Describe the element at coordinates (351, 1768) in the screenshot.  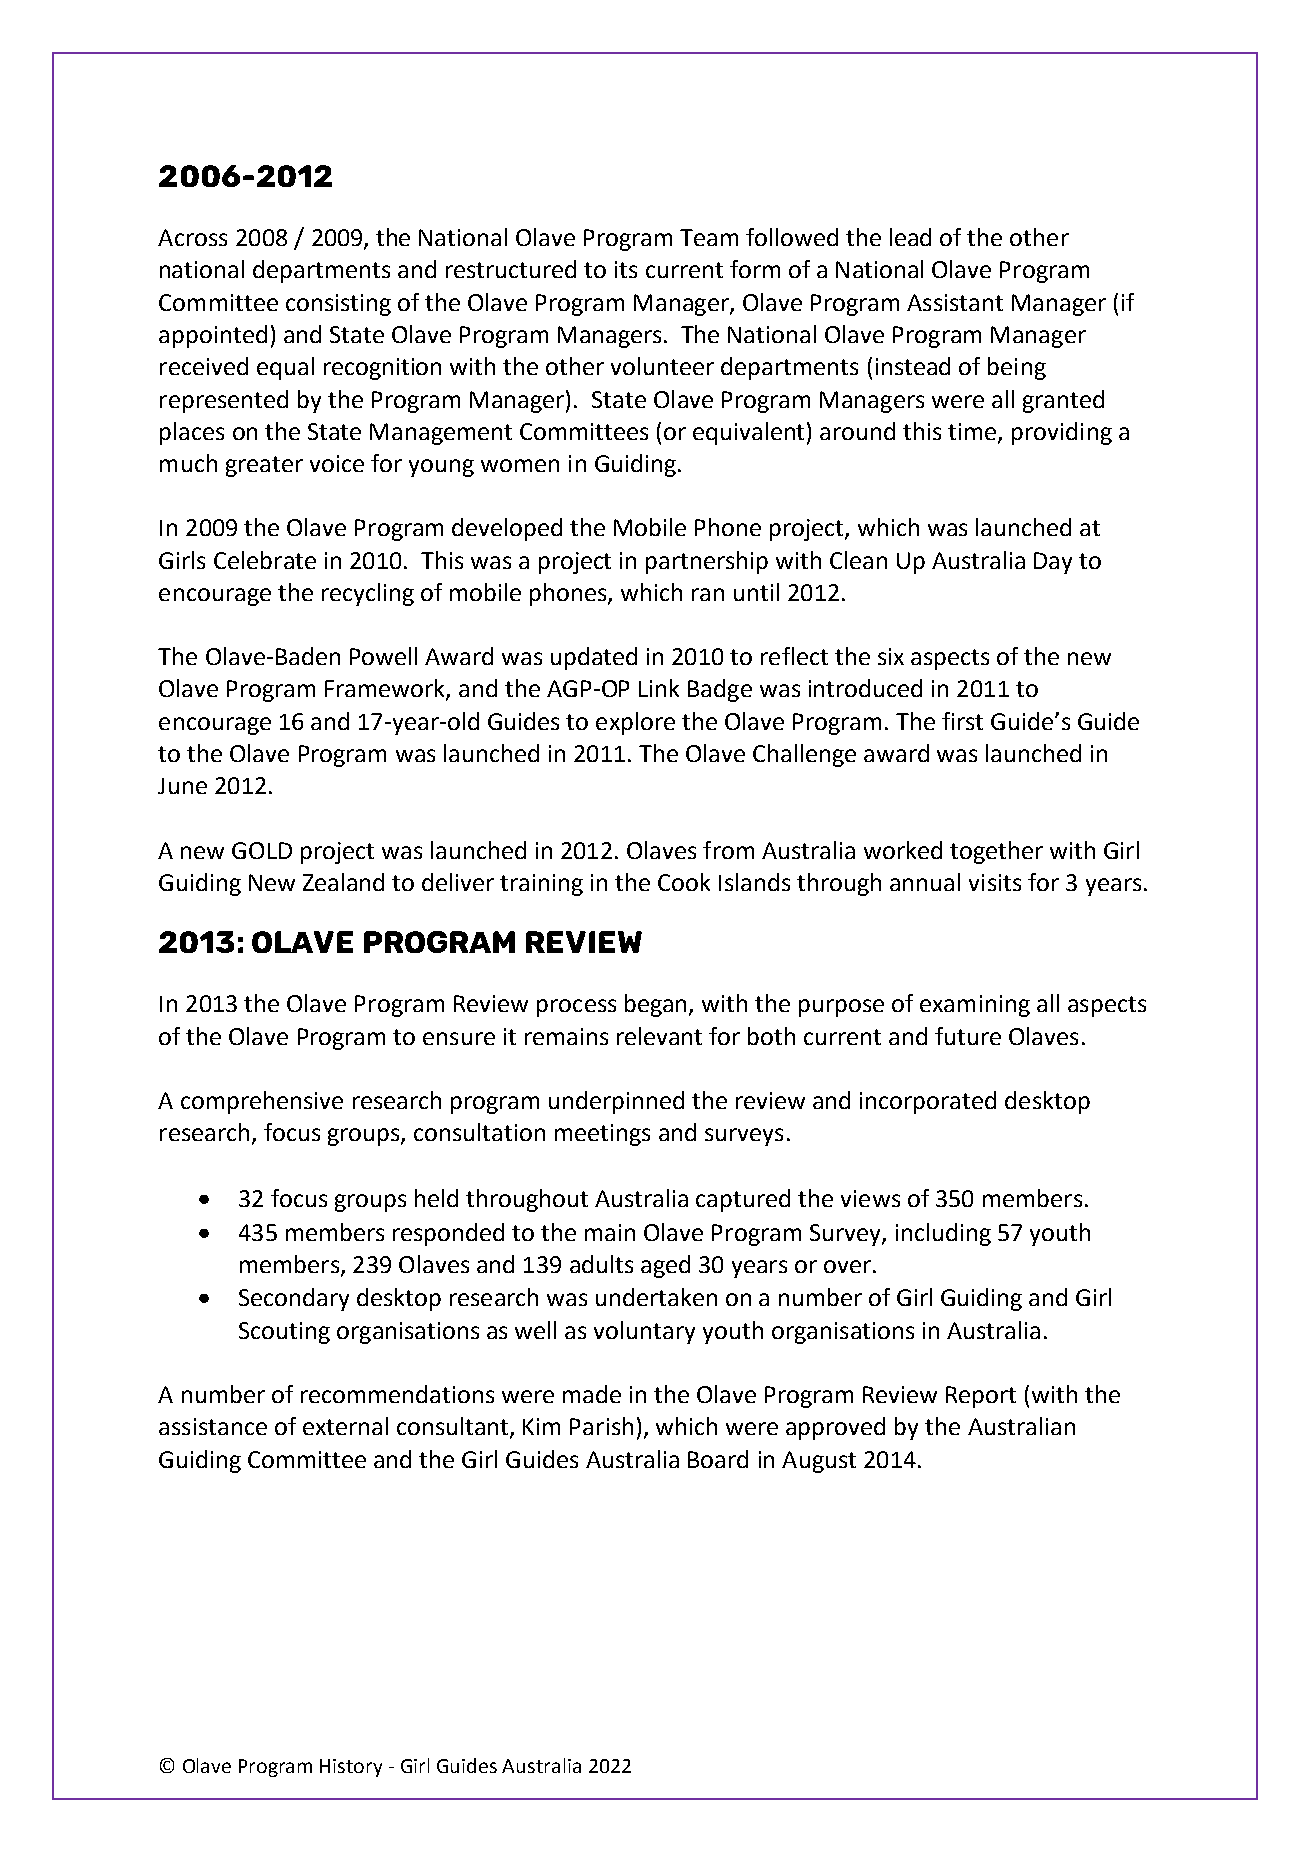
I see `History` at that location.
